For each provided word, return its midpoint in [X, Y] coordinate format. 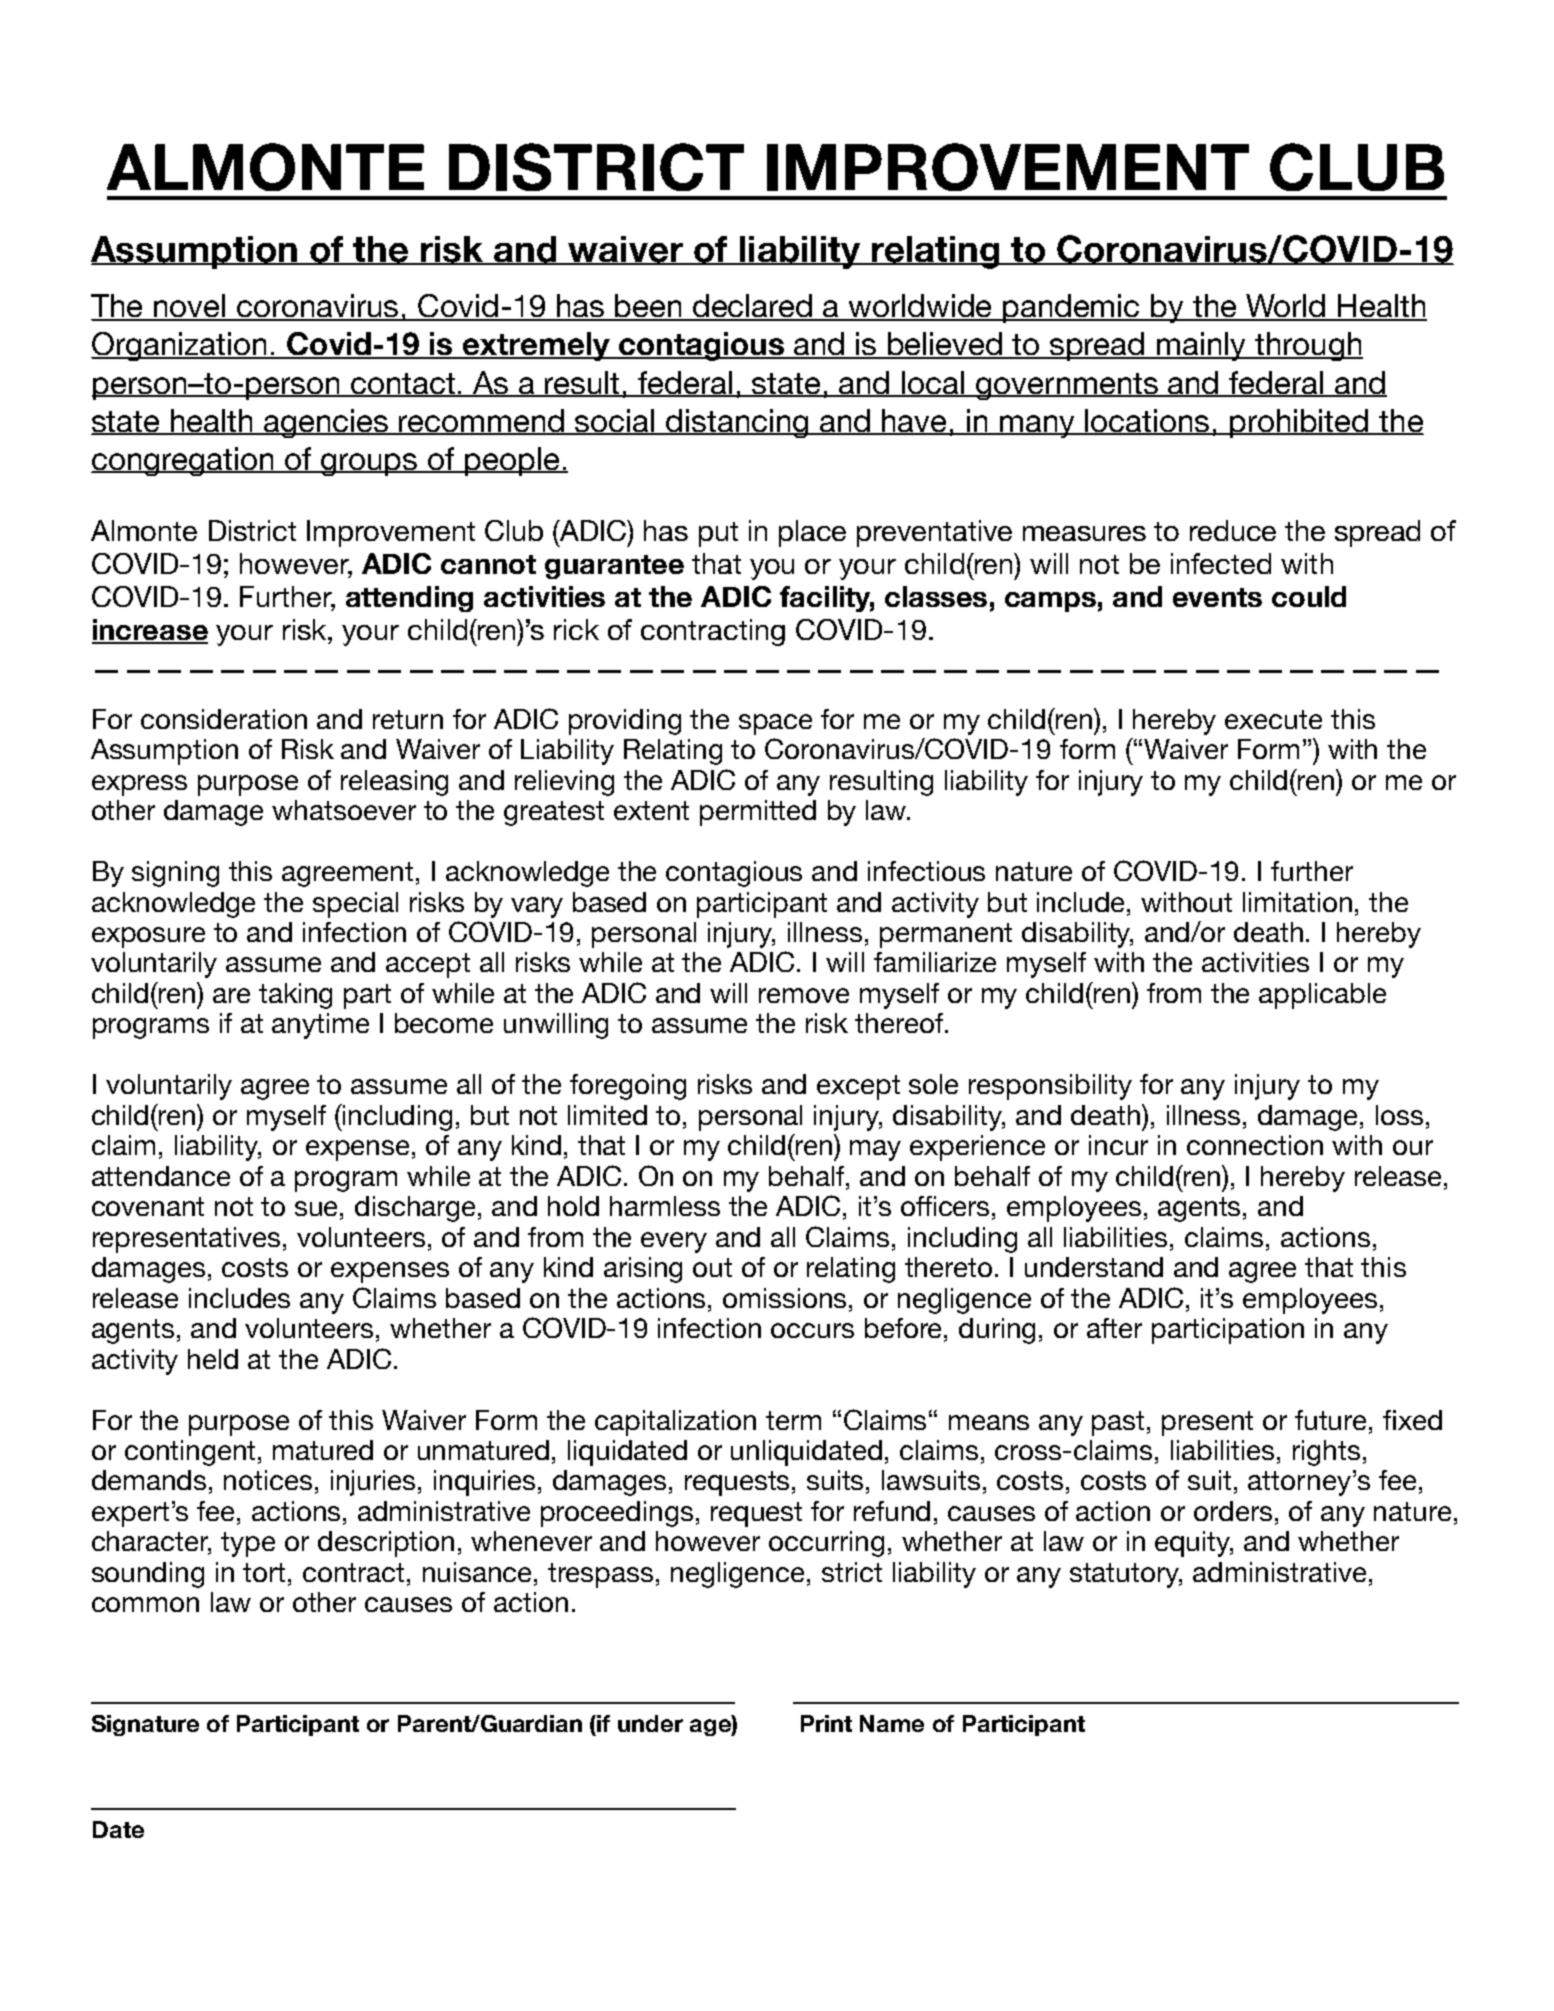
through [1308, 346]
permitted [758, 813]
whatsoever [344, 810]
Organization [180, 346]
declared [753, 307]
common [145, 1604]
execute [1273, 719]
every [674, 1242]
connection [1255, 1145]
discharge [415, 1209]
